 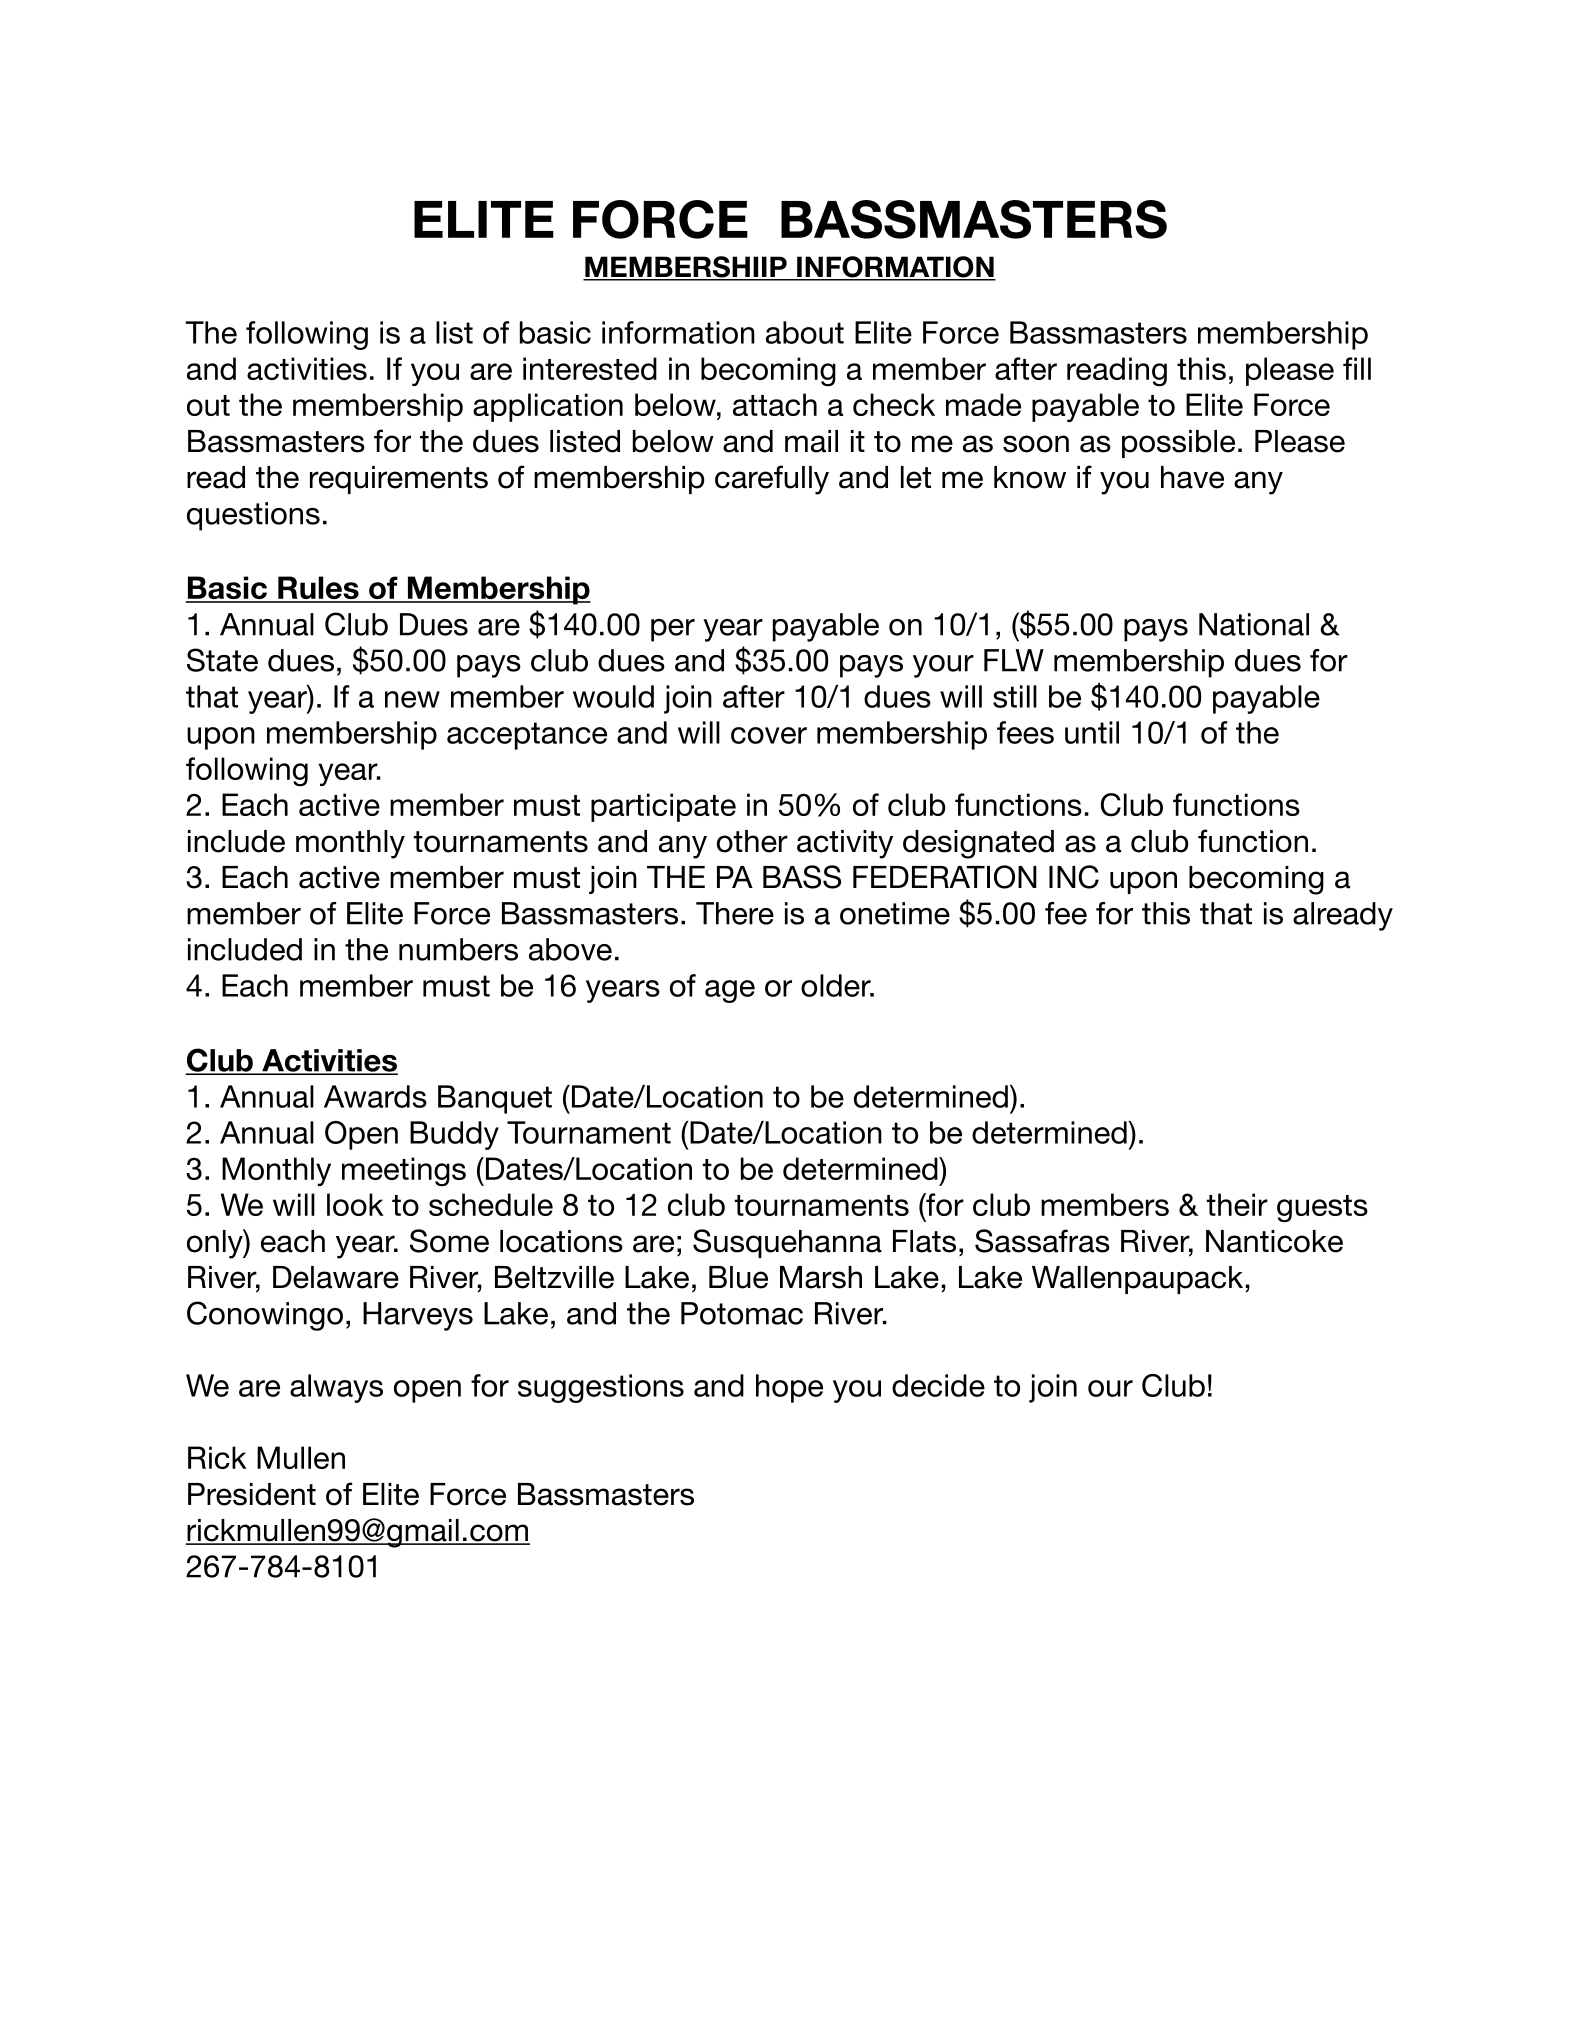 What do you see at coordinates (735, 913) in the screenshot?
I see `There` at bounding box center [735, 913].
